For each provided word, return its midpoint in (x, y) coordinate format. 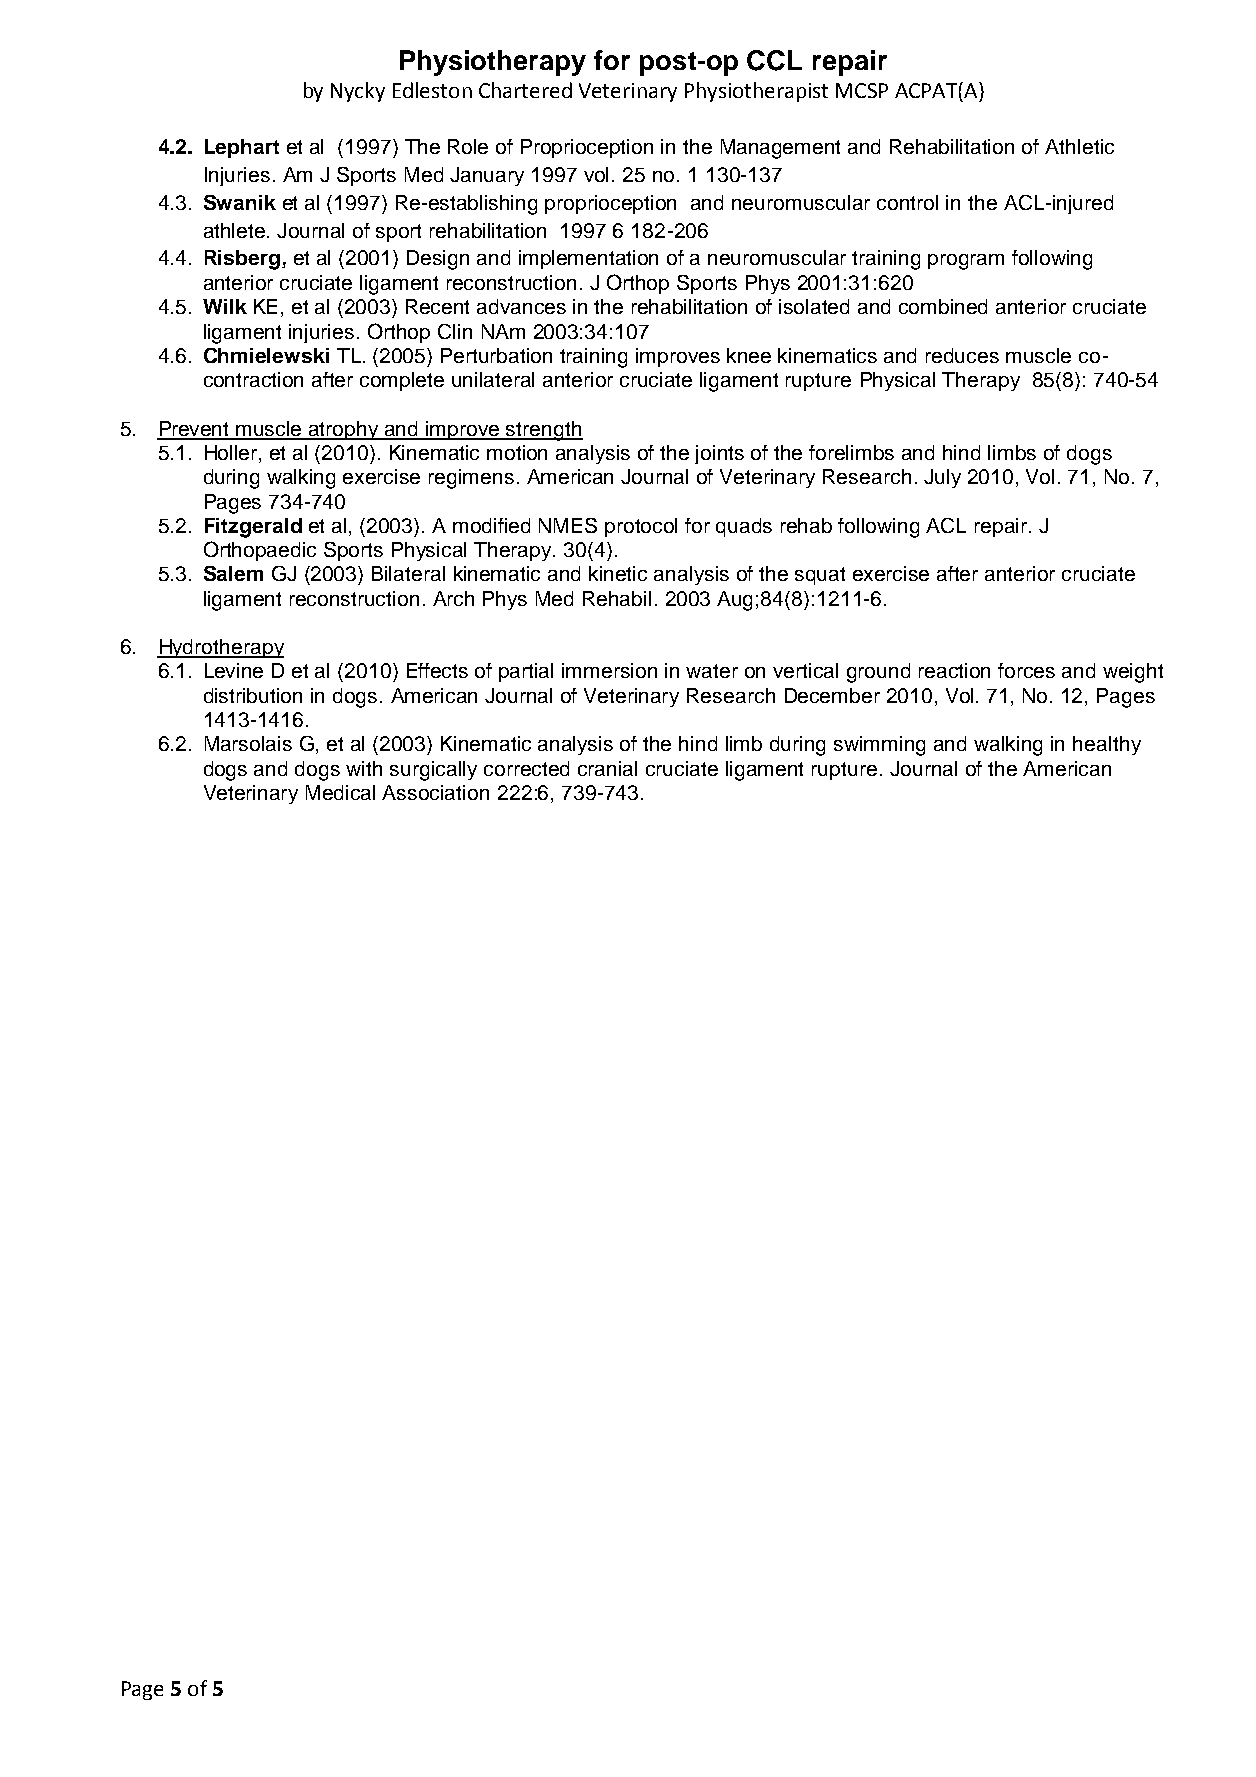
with (364, 768)
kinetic (618, 573)
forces (1026, 670)
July (942, 478)
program (966, 262)
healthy (1107, 745)
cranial (607, 768)
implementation (588, 259)
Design (438, 260)
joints (719, 454)
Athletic (1079, 146)
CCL (774, 60)
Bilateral (408, 573)
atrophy (344, 430)
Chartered (525, 90)
